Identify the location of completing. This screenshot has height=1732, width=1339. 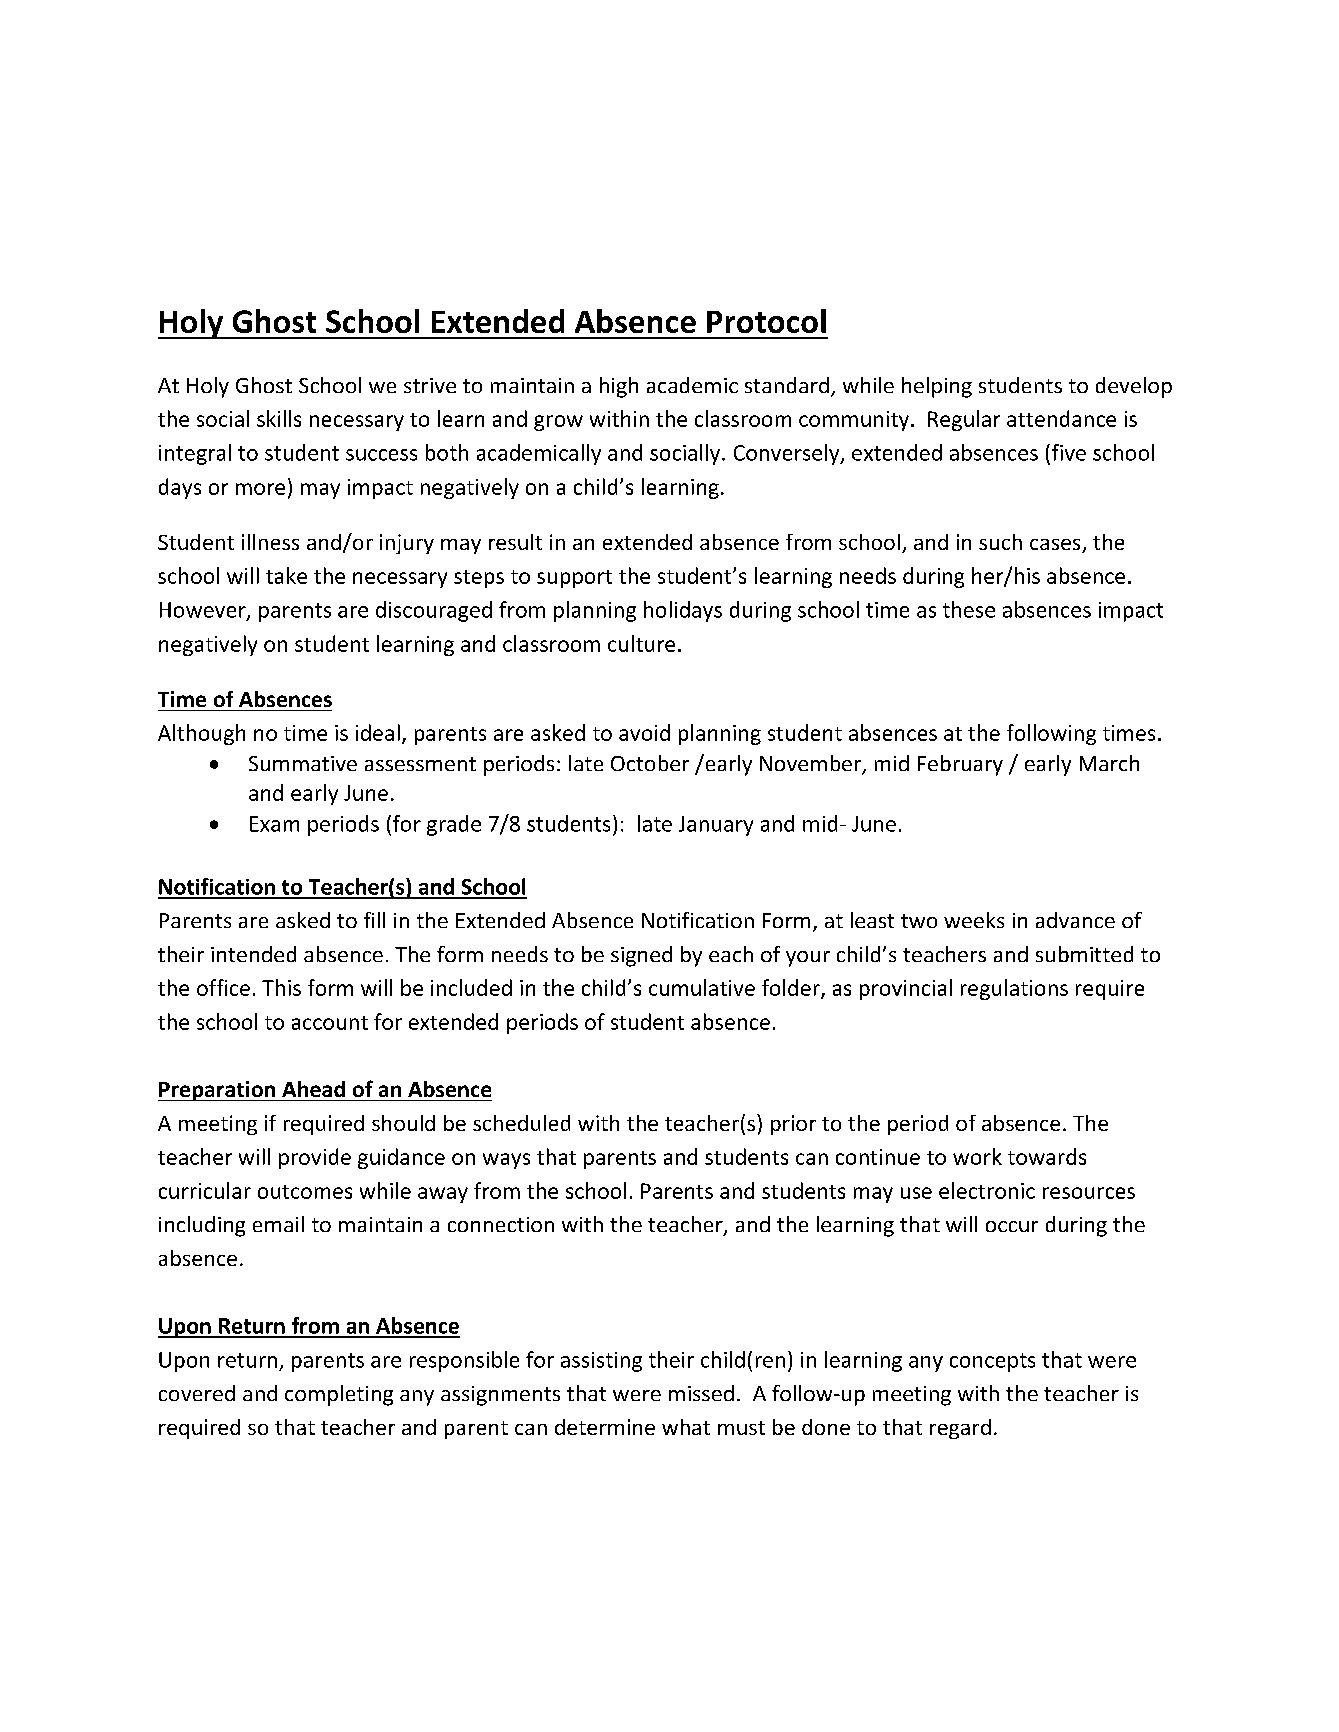
(339, 1395).
